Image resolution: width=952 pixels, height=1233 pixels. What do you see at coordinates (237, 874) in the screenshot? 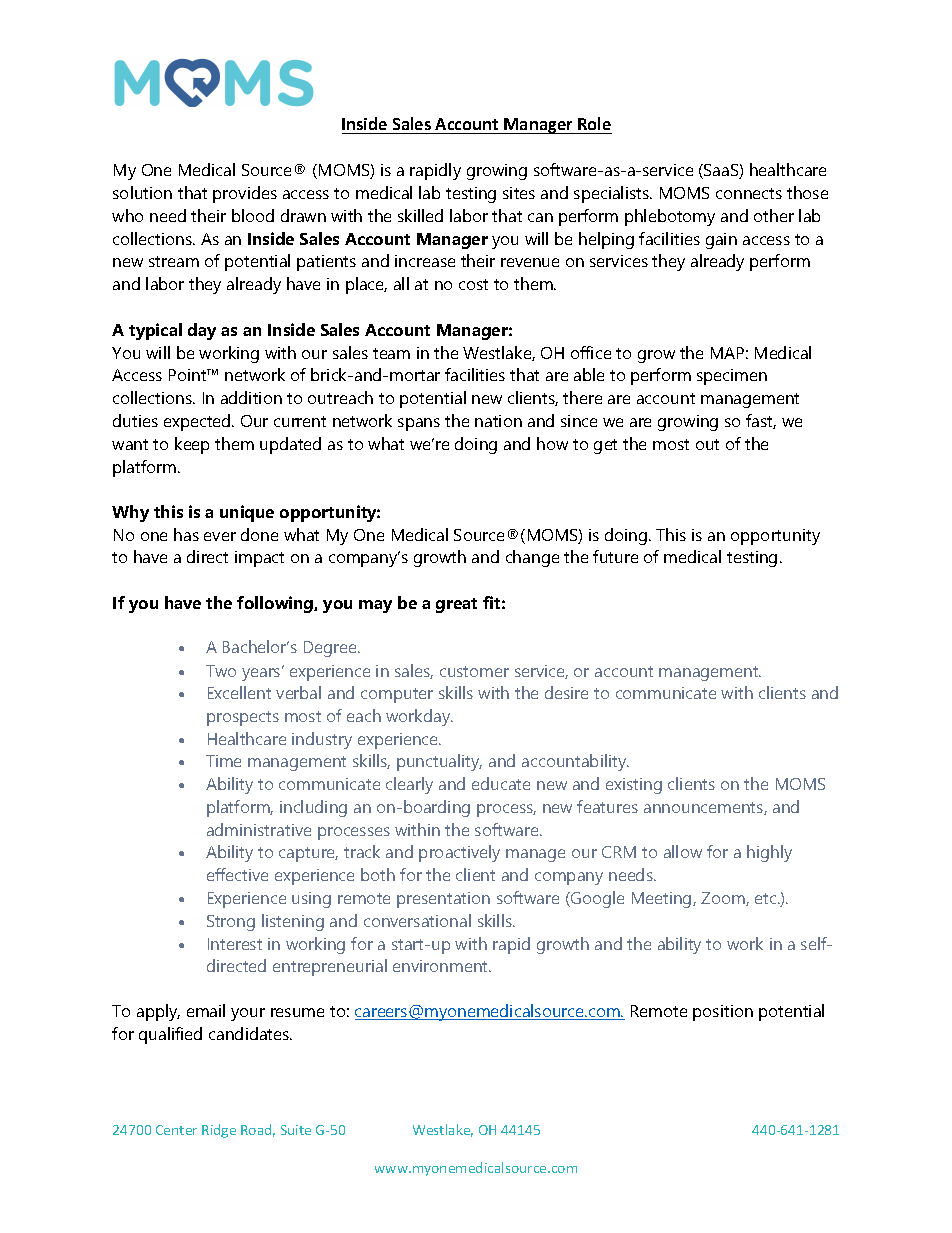
I see `effective` at bounding box center [237, 874].
